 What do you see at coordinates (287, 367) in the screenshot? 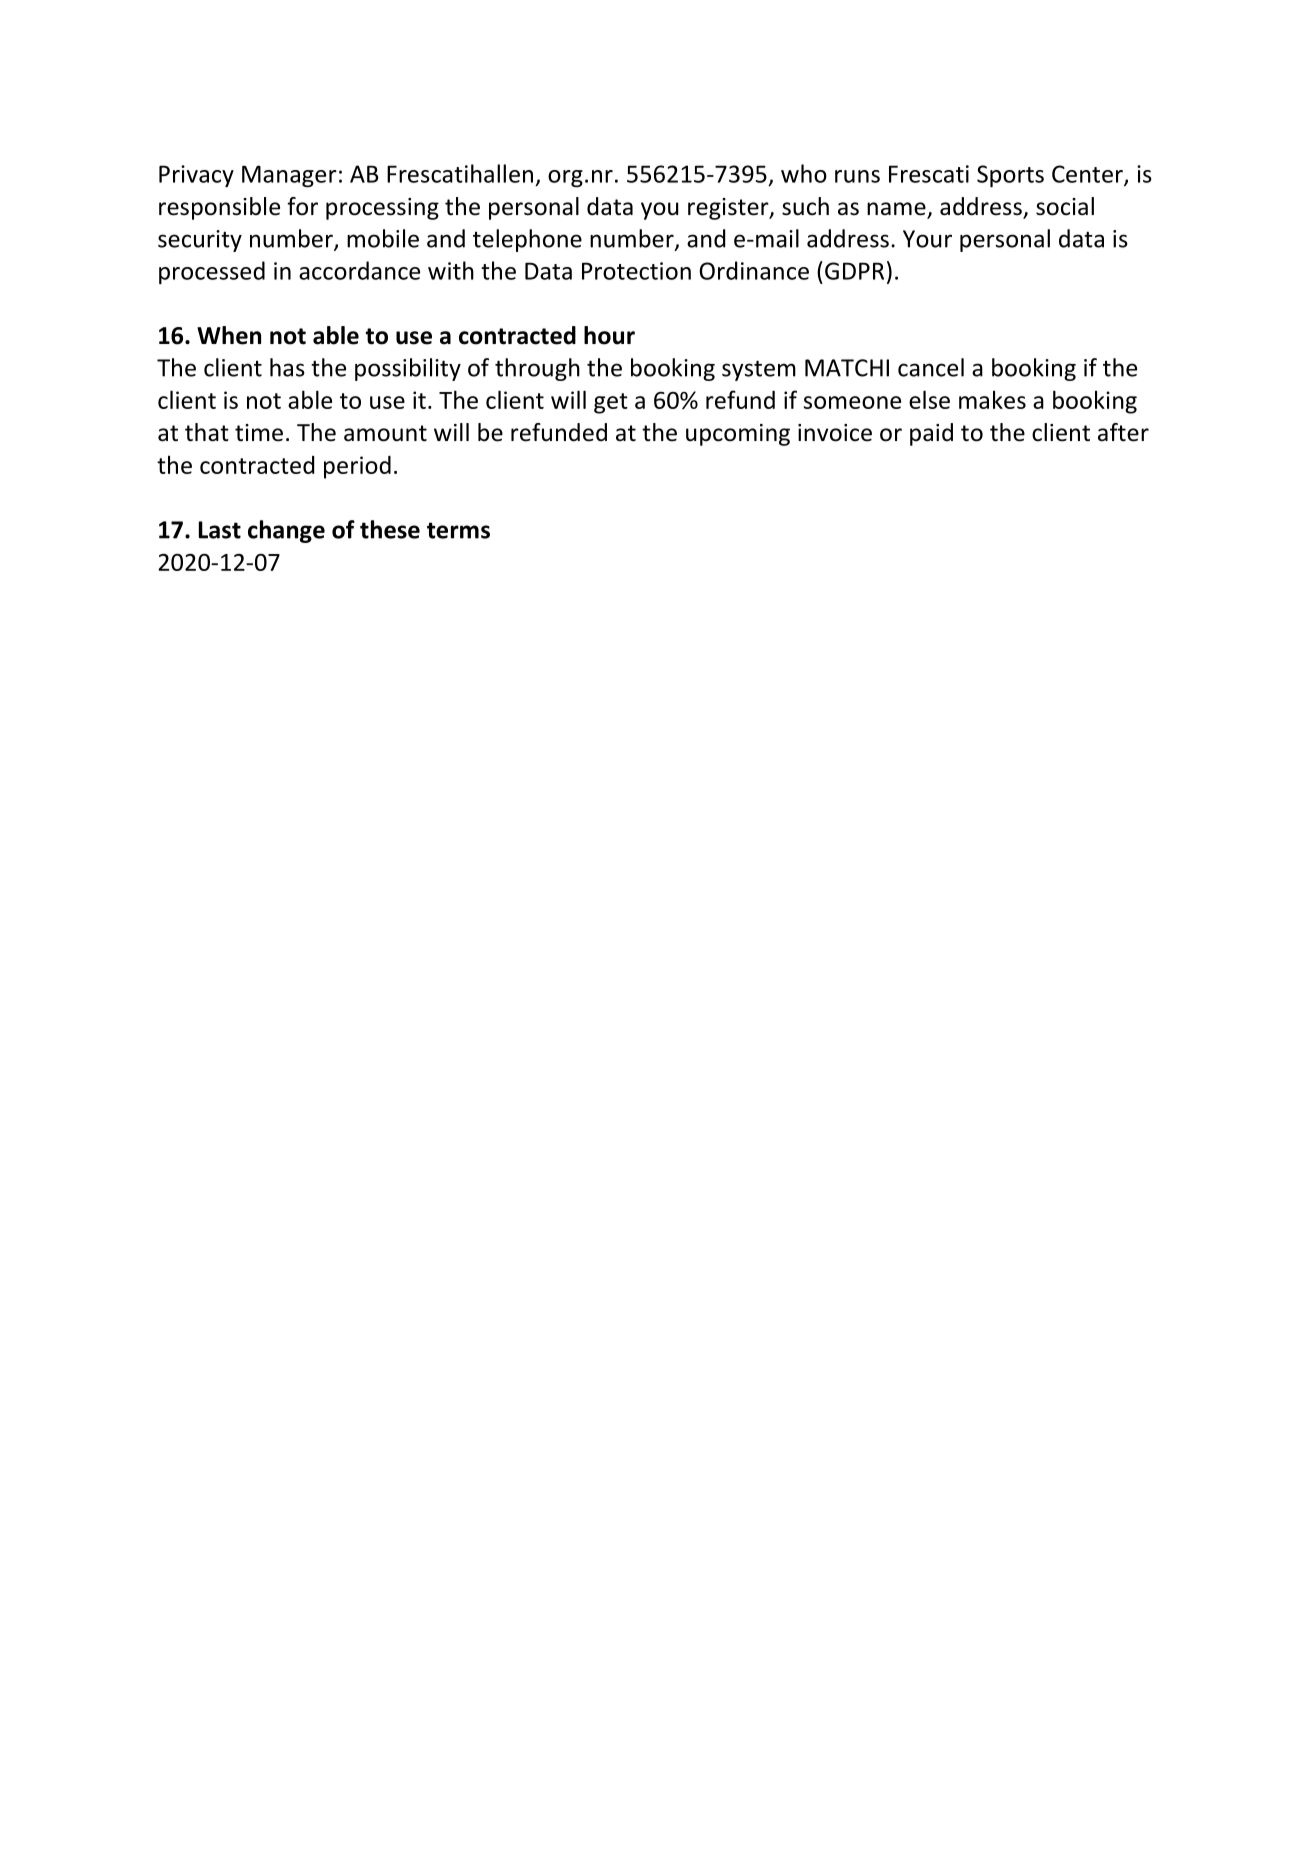
I see `has` at bounding box center [287, 367].
